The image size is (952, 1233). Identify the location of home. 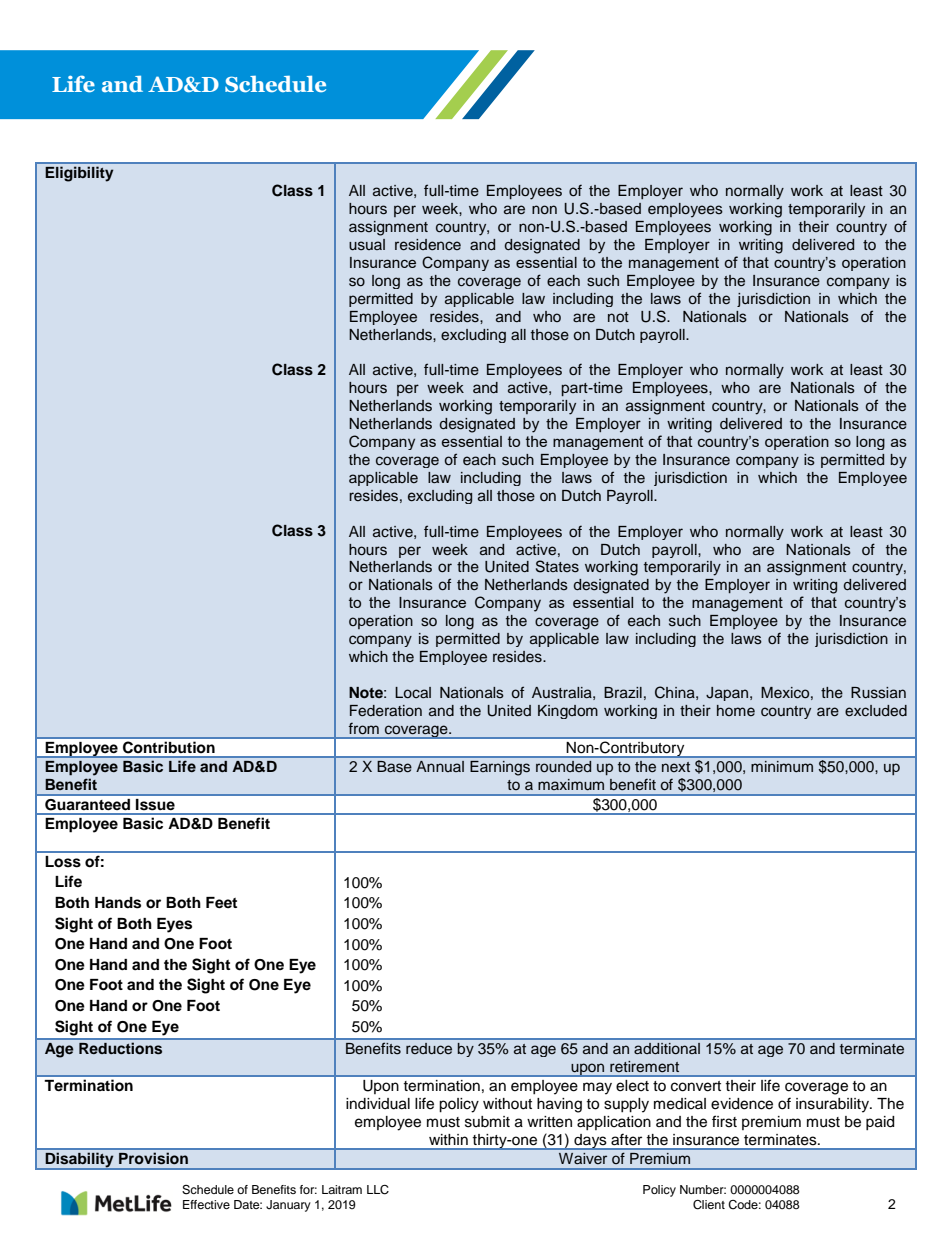
(736, 710).
